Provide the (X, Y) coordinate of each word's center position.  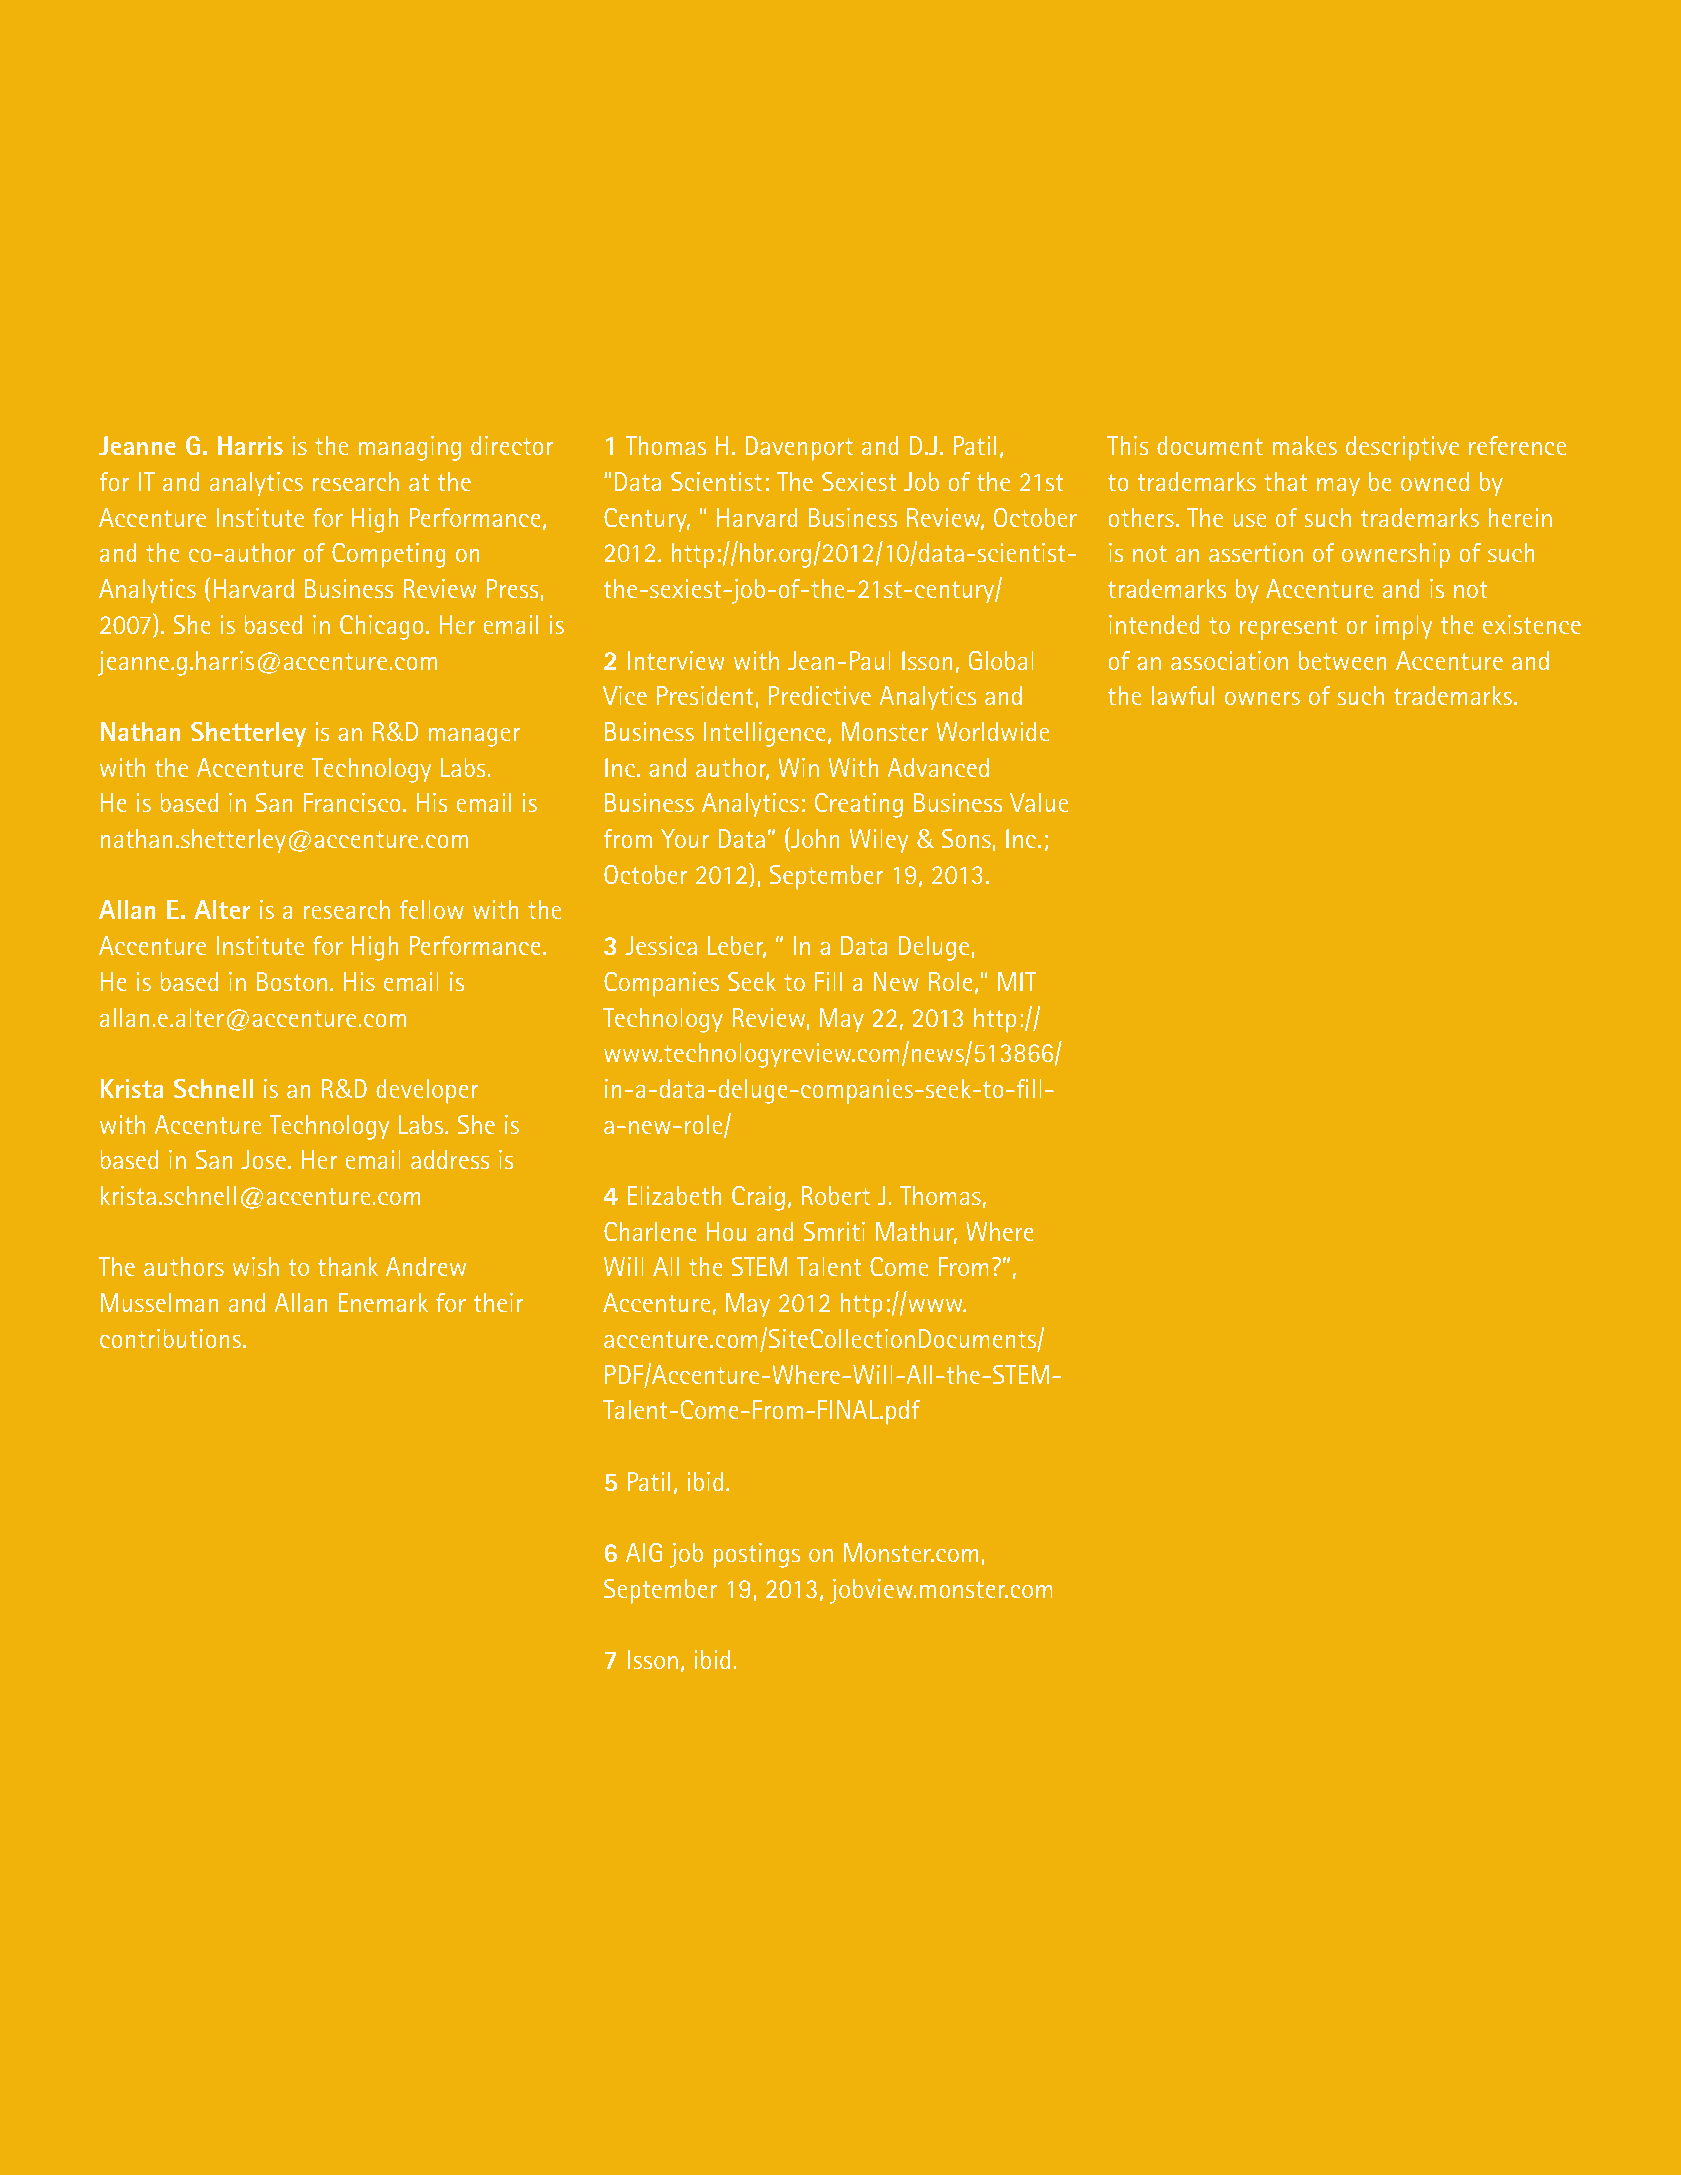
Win (799, 767)
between (1342, 660)
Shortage (479, 84)
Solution (220, 82)
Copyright (530, 2107)
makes (1305, 445)
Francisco (352, 802)
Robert (836, 1195)
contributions (172, 1338)
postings (757, 1555)
